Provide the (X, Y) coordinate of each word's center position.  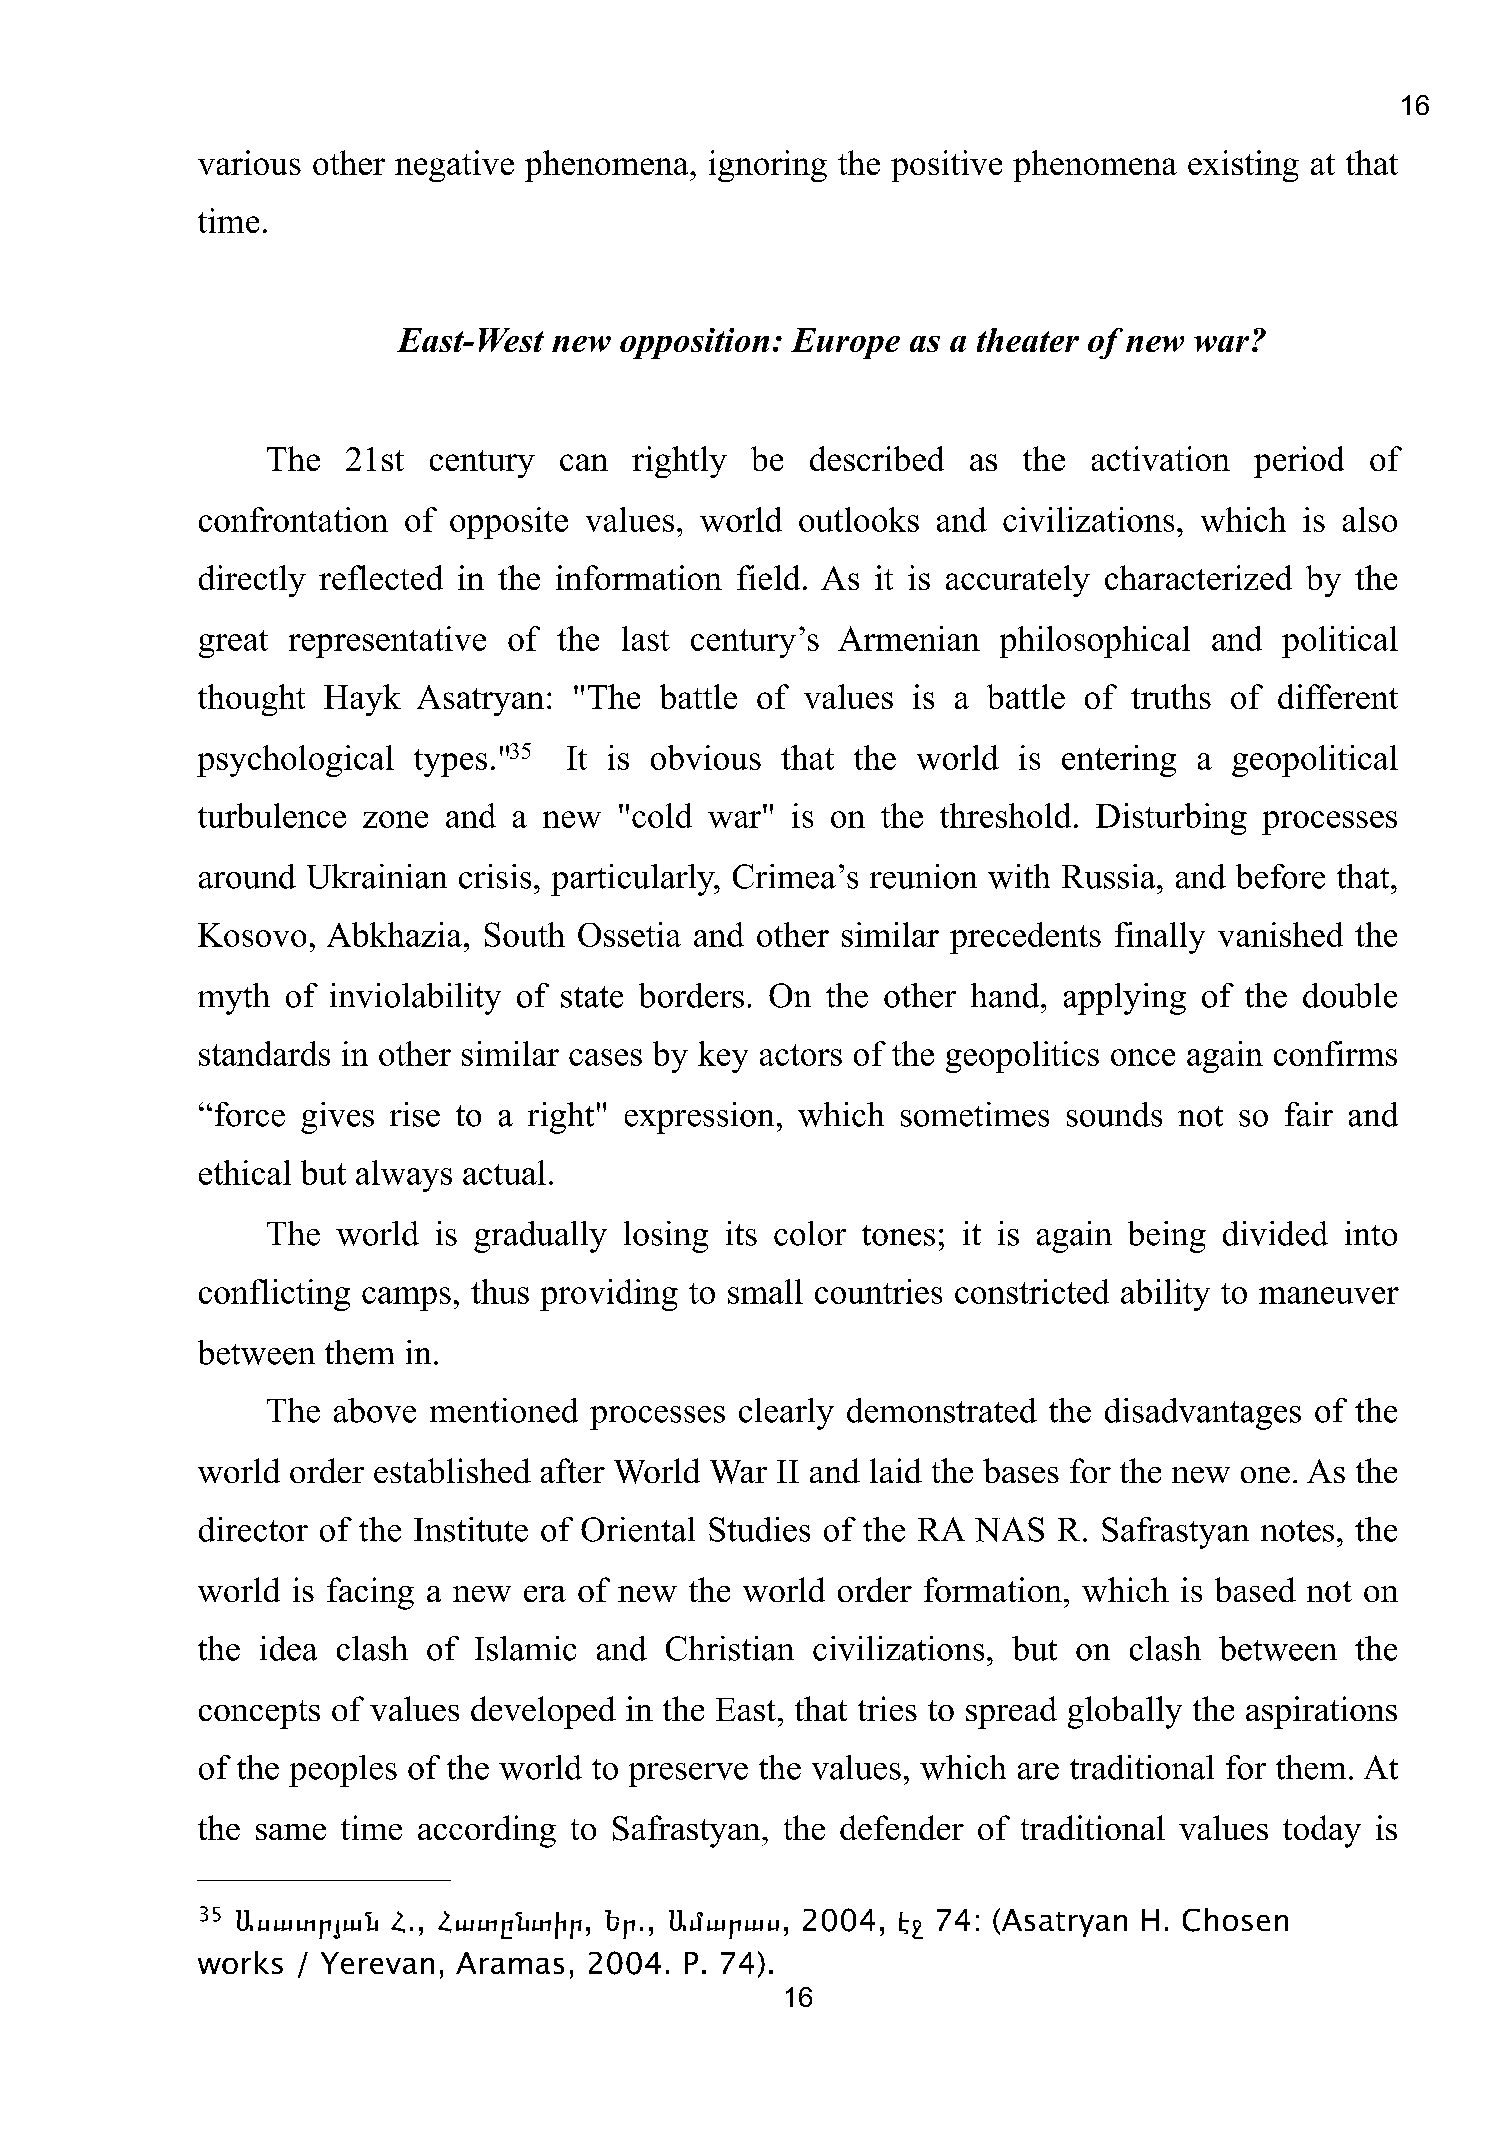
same (291, 1832)
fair (1309, 1114)
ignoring (768, 166)
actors (801, 1055)
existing (1243, 166)
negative (454, 166)
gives (337, 1118)
